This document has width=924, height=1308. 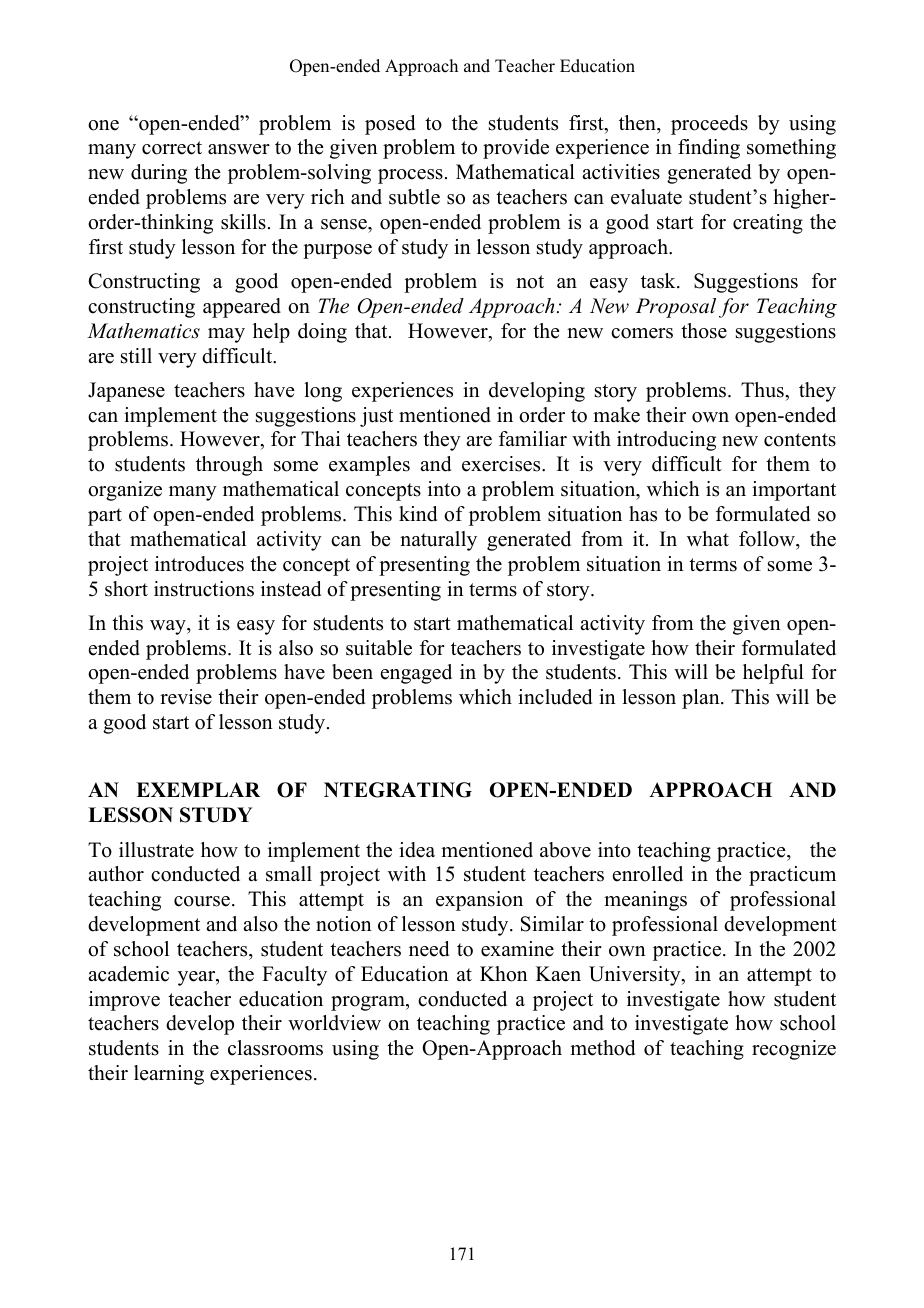 I want to click on learning, so click(x=169, y=1075).
